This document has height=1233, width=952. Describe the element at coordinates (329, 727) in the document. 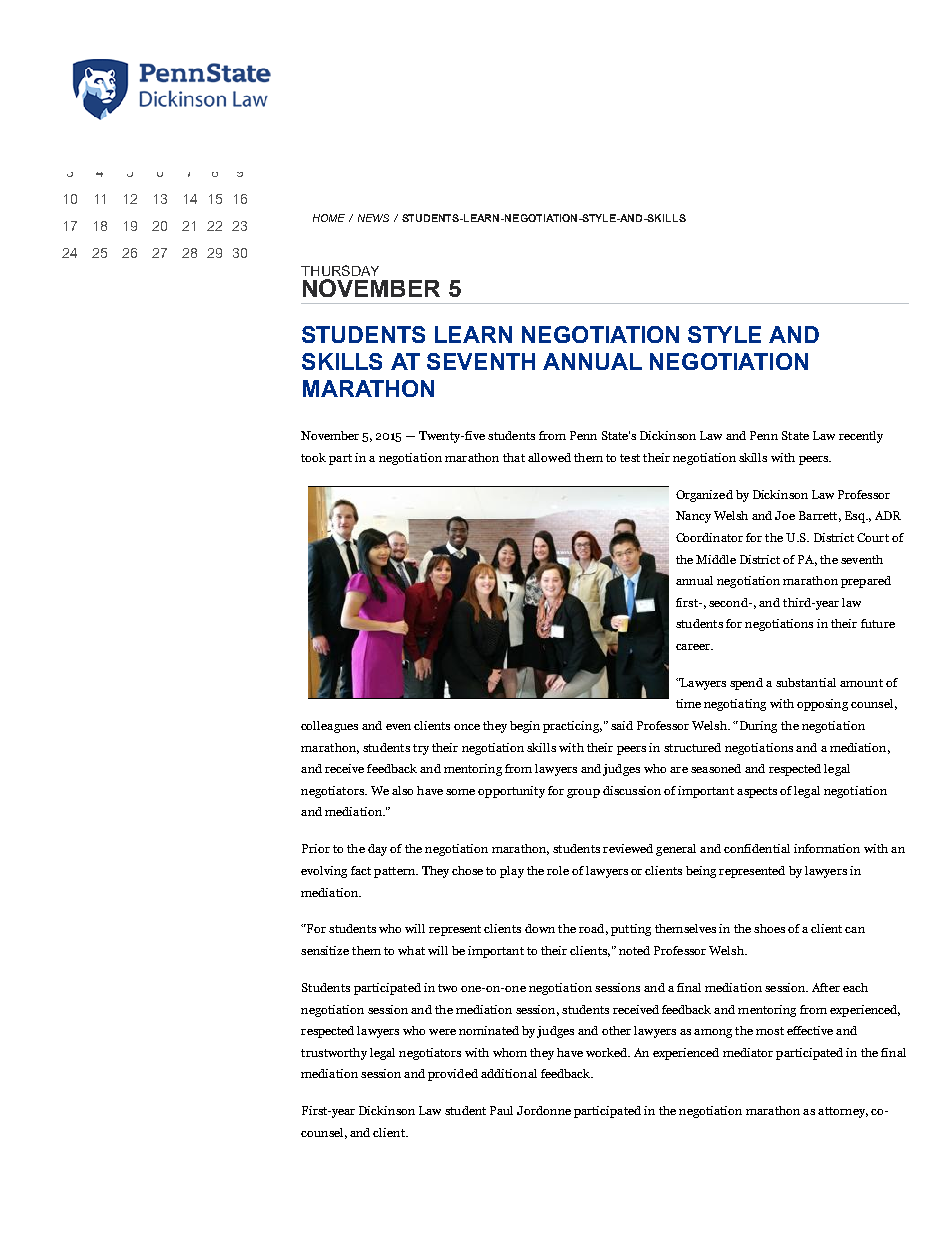

I see `colleagues` at that location.
